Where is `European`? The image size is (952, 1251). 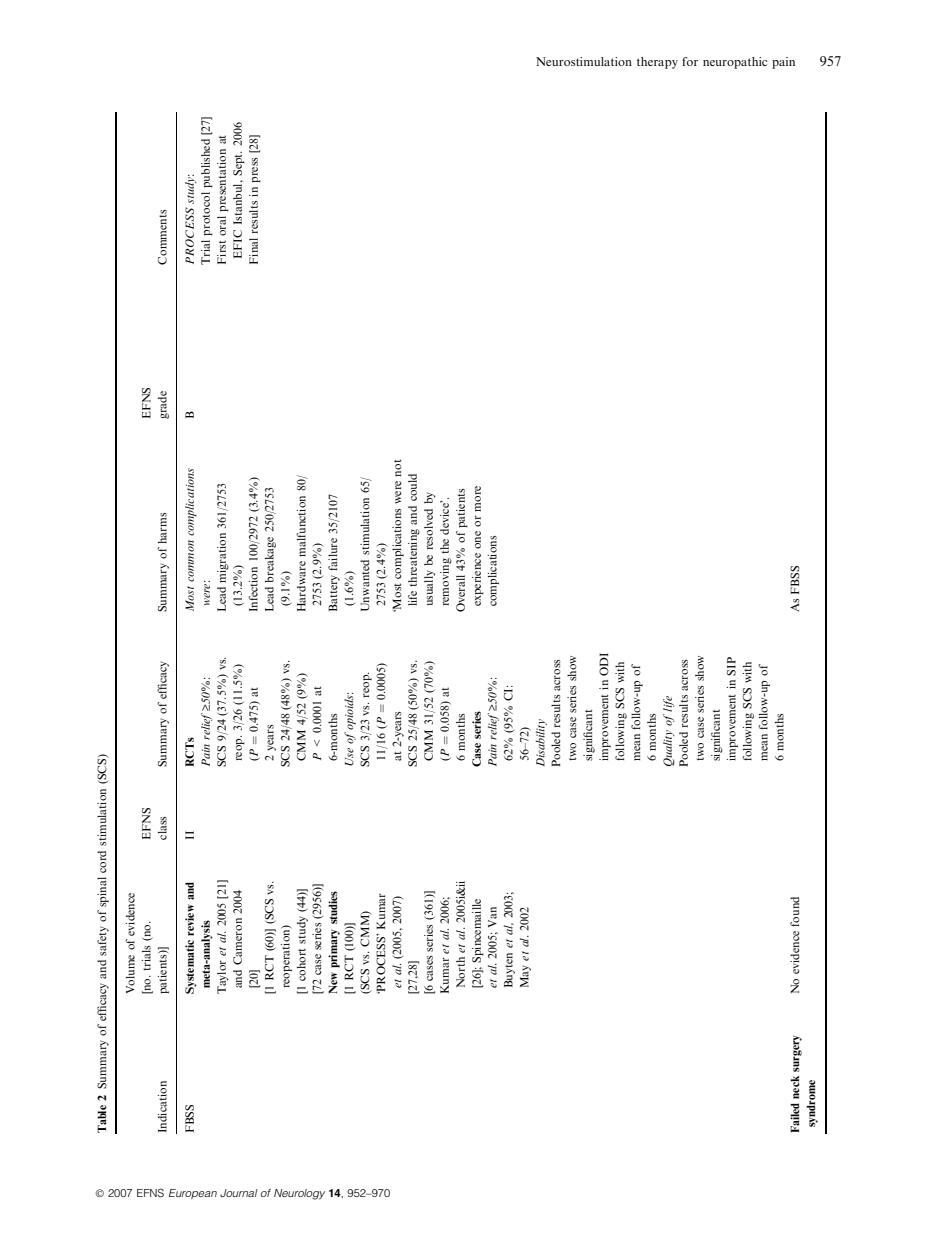 European is located at coordinates (193, 1194).
